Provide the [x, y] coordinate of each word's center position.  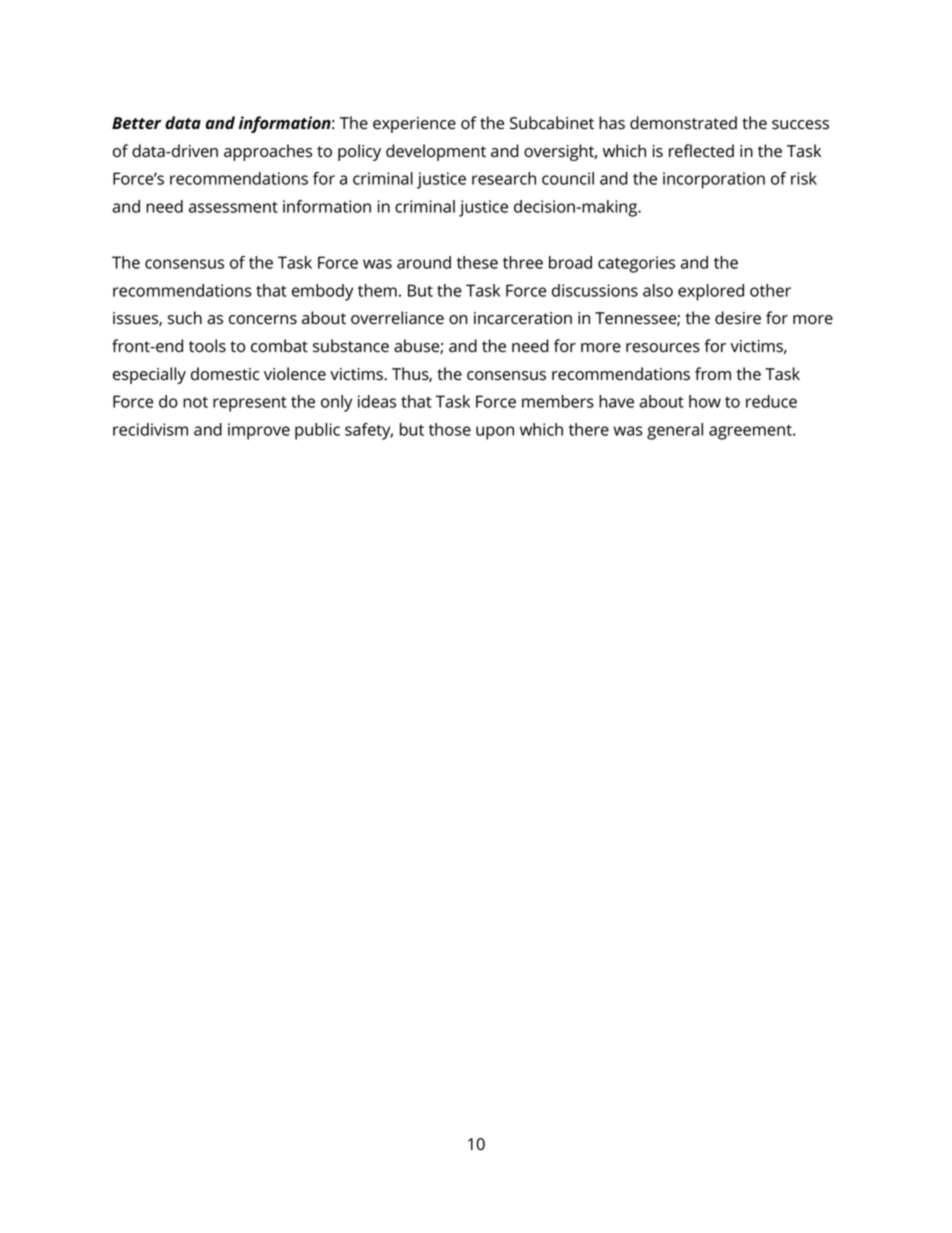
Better [136, 123]
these [477, 262]
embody [322, 292]
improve [259, 431]
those [450, 429]
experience [414, 125]
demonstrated [683, 123]
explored [711, 292]
